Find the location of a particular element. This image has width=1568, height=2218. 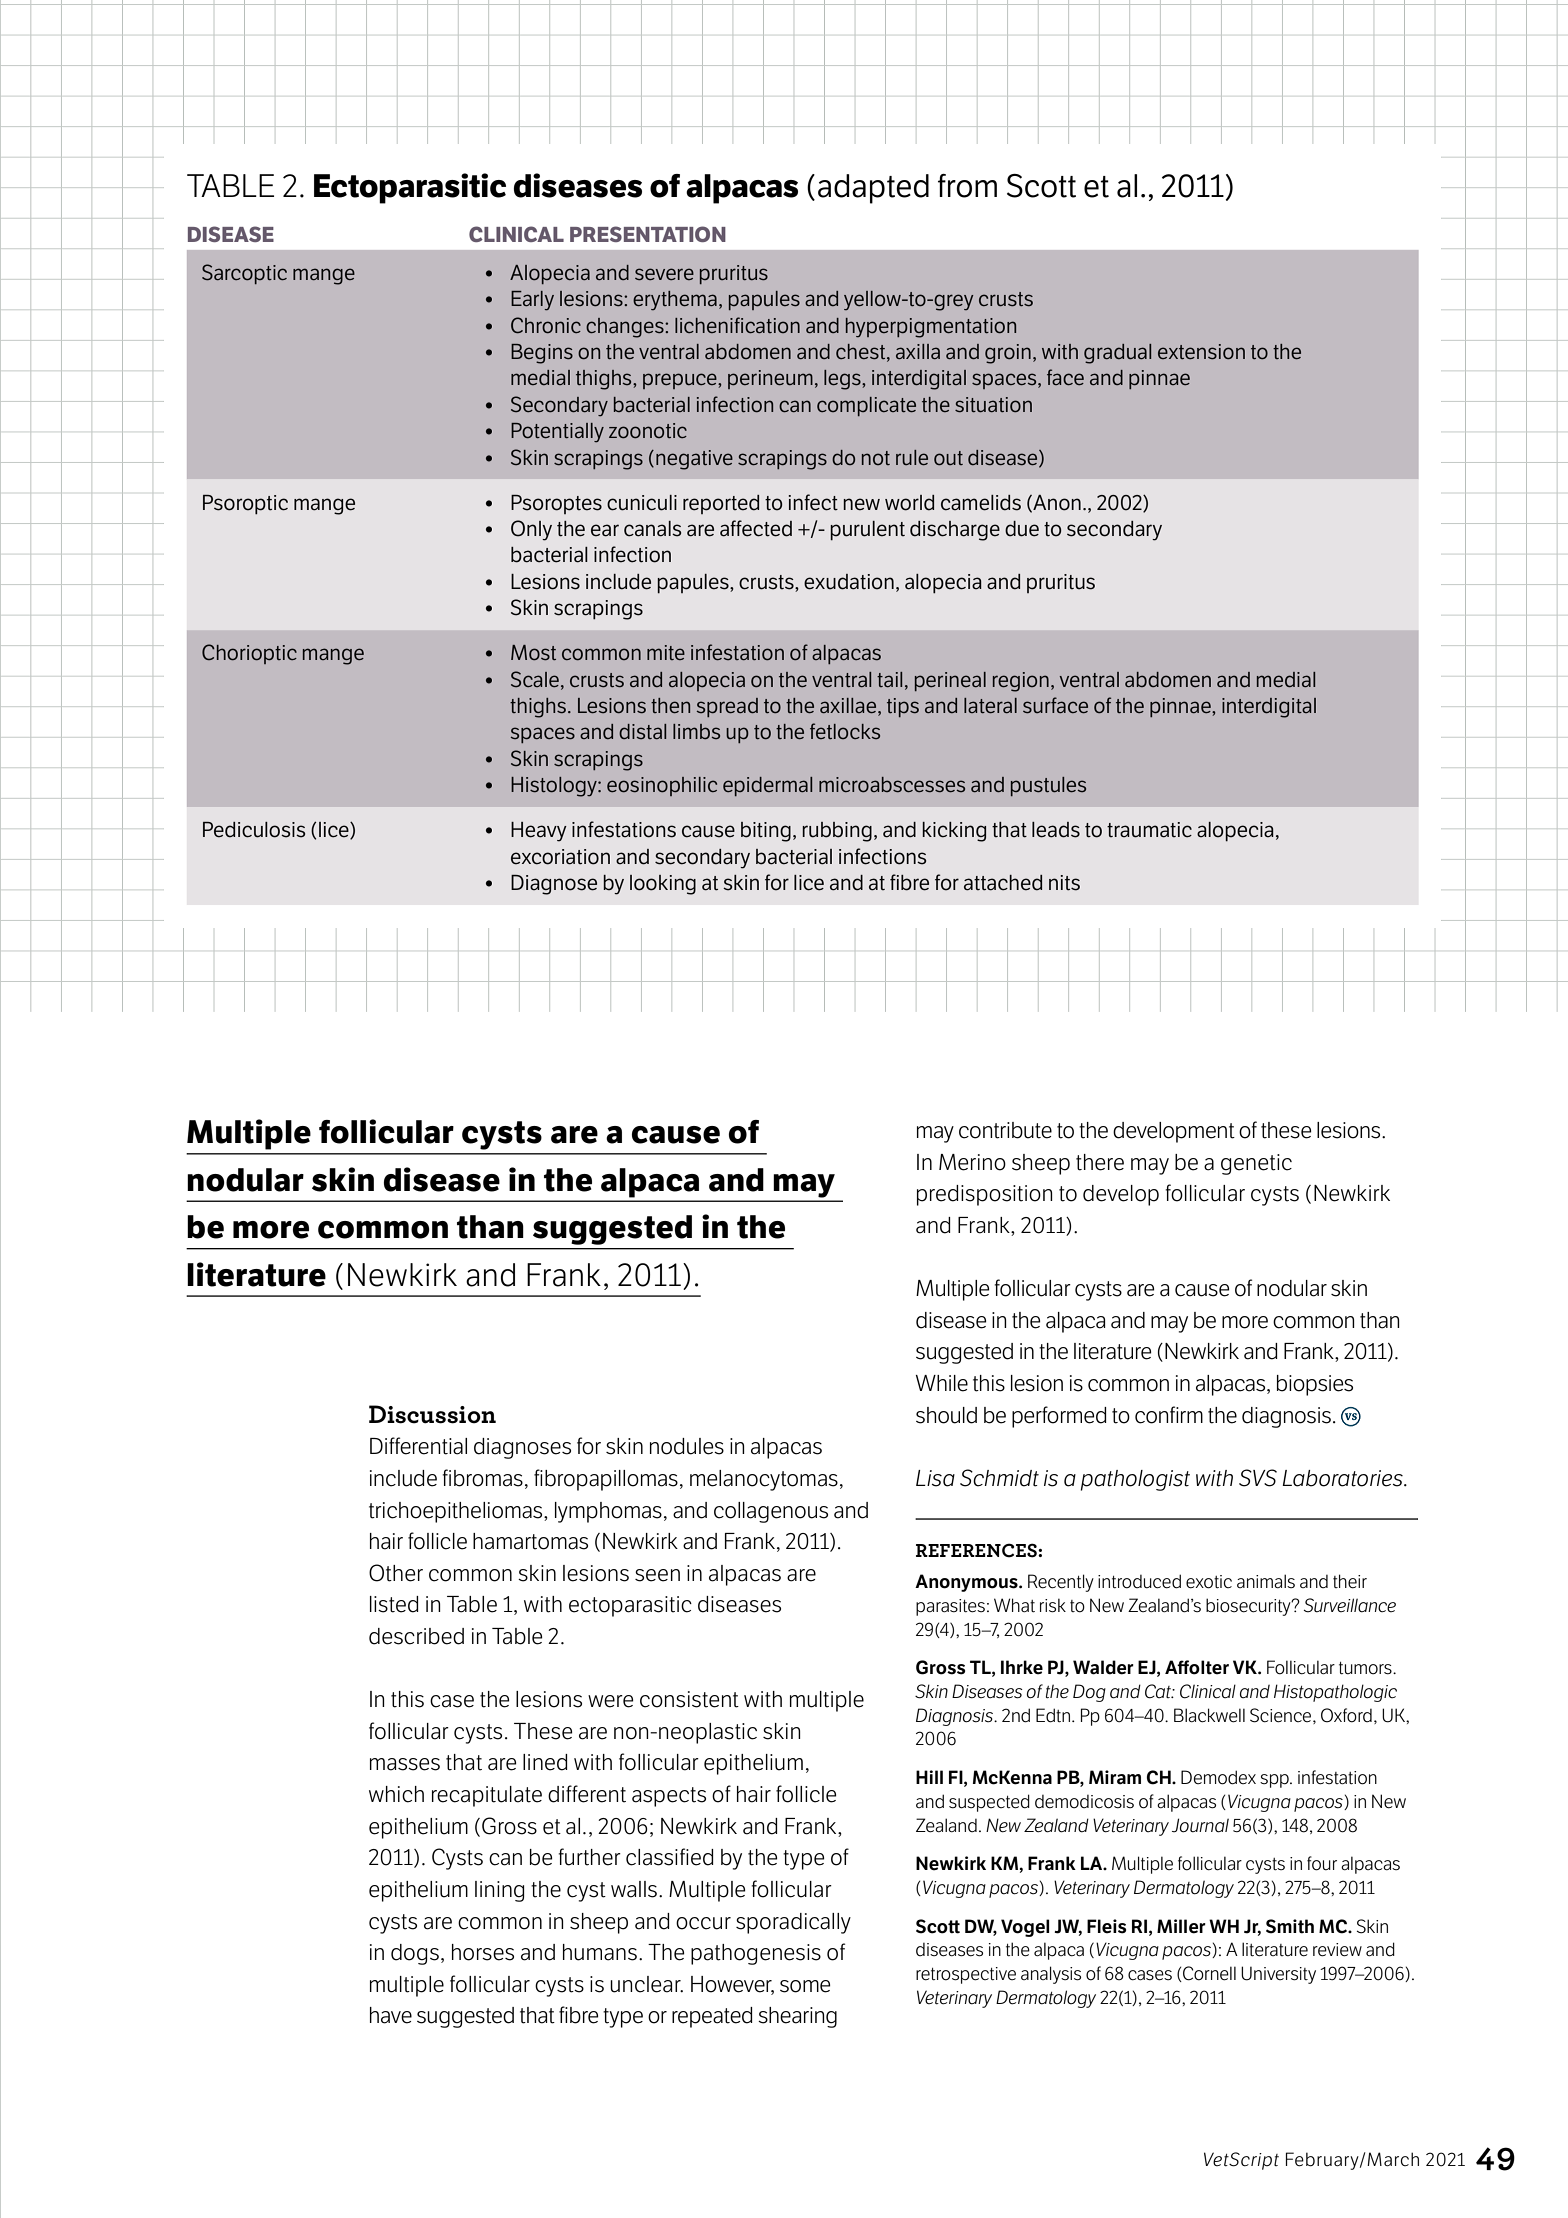

Only is located at coordinates (531, 530).
